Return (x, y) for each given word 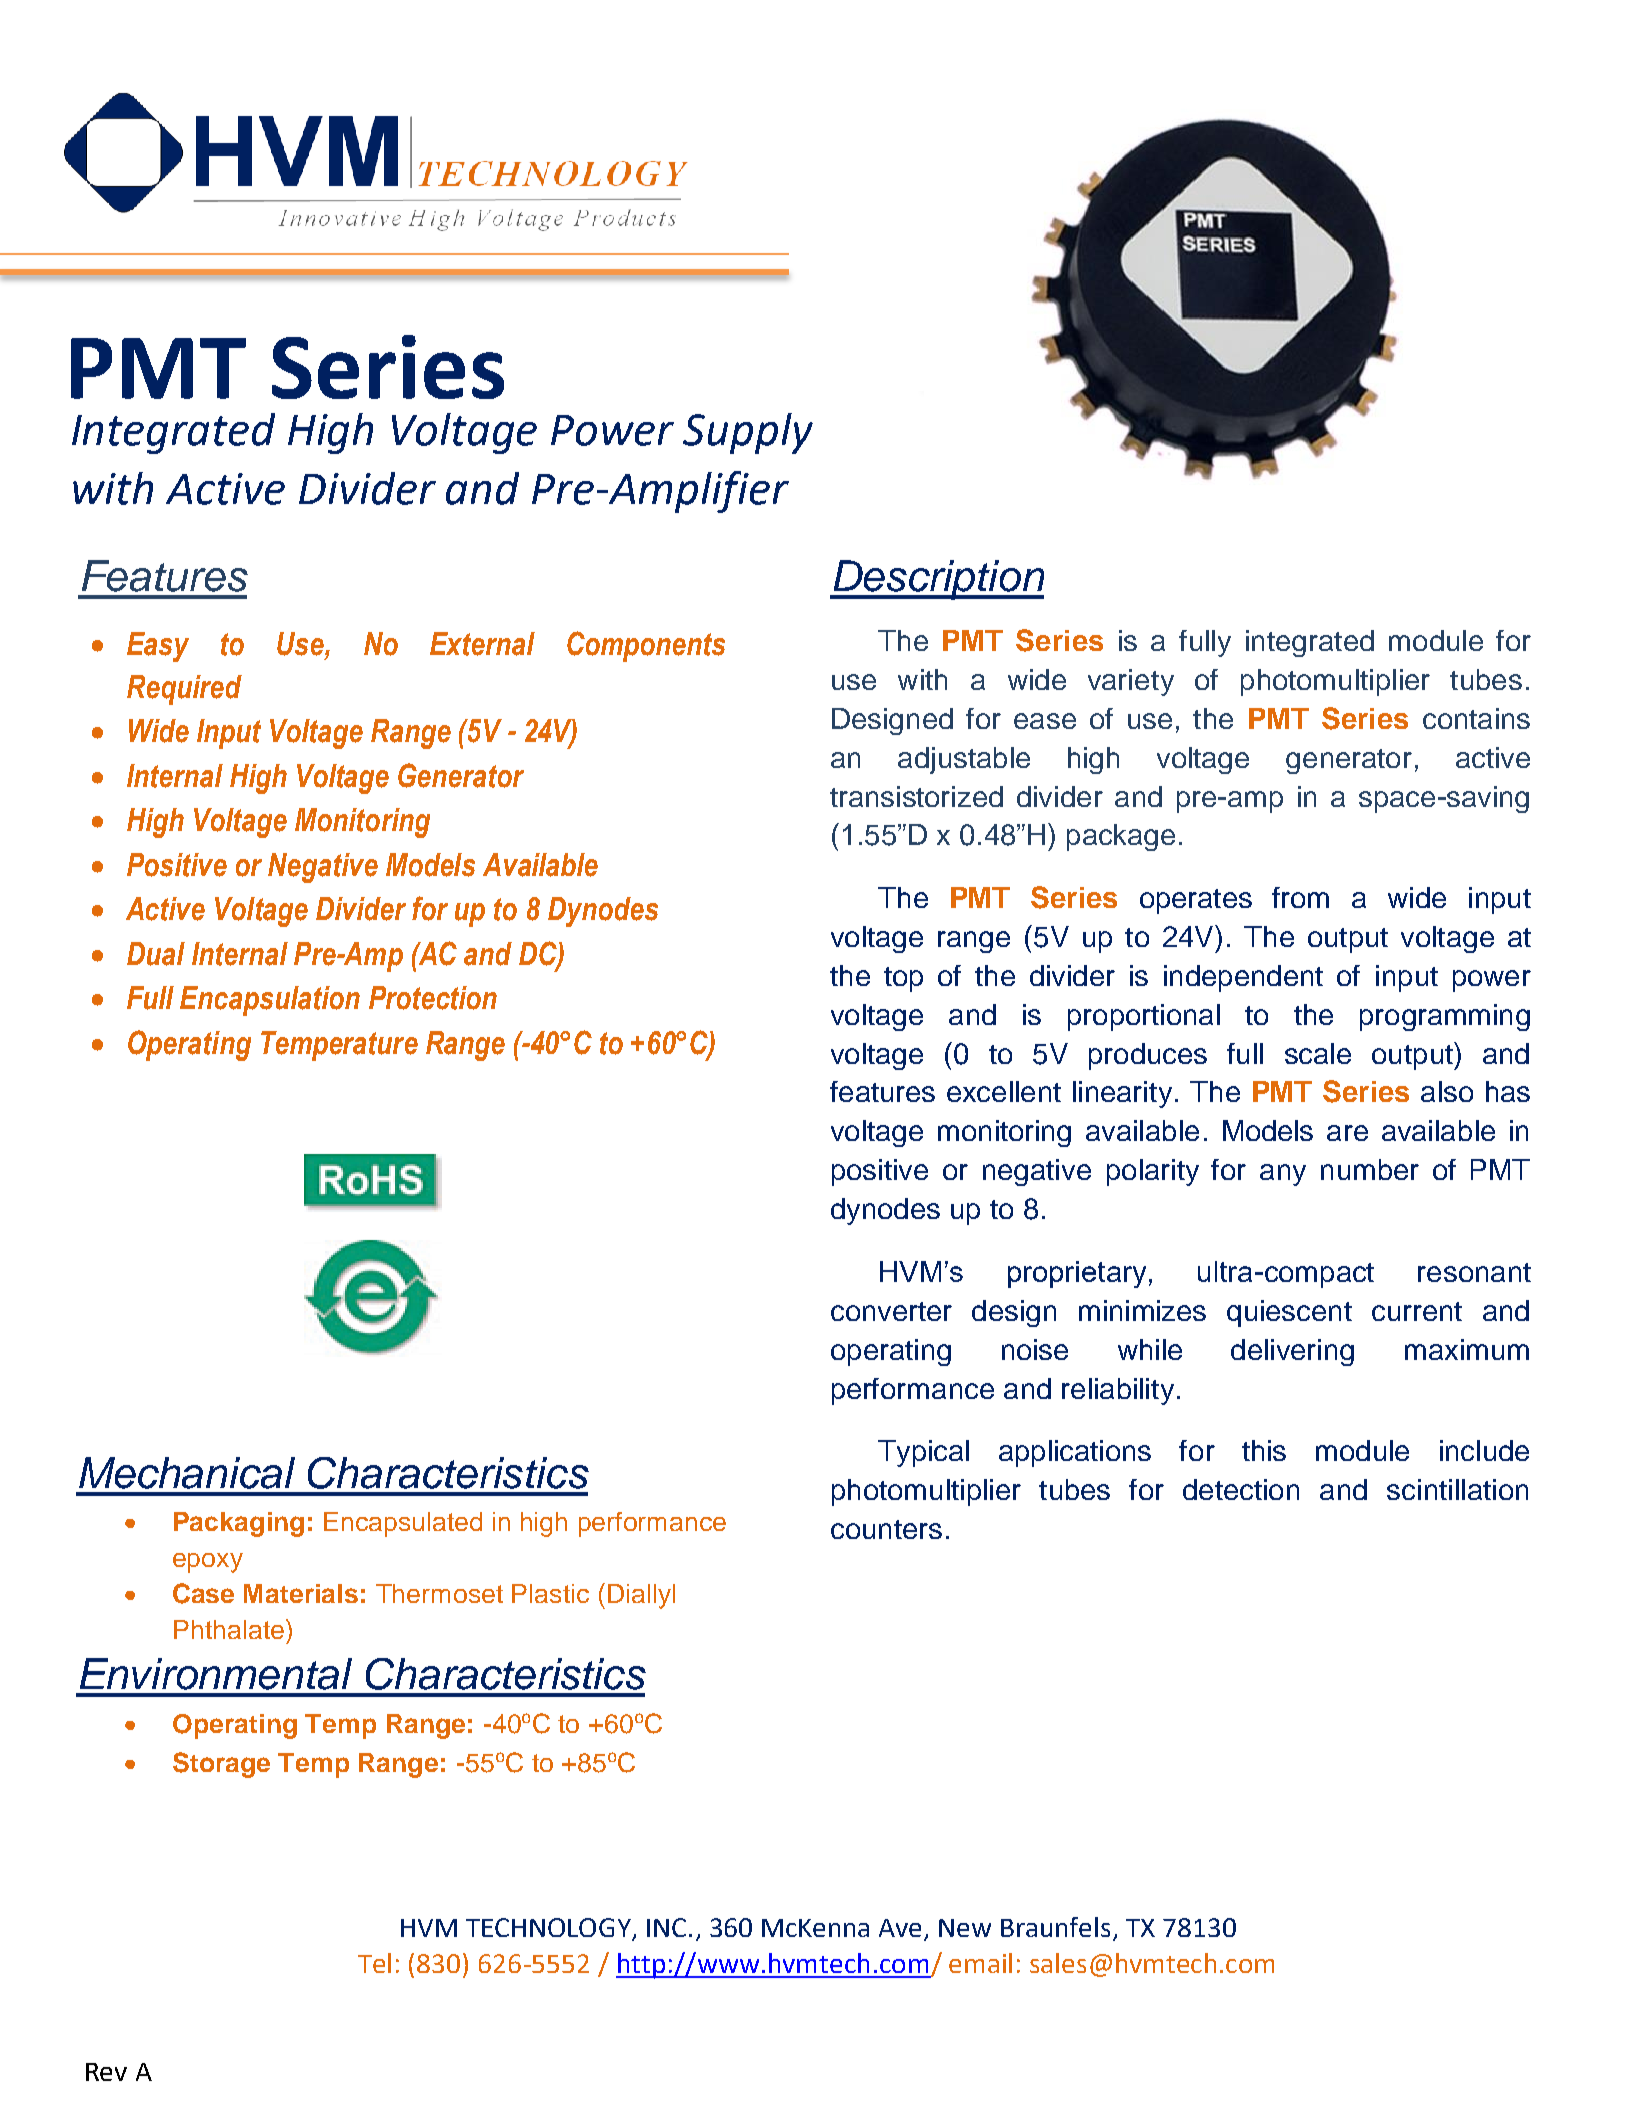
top (903, 979)
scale (1318, 1053)
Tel (374, 1963)
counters (886, 1529)
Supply (748, 433)
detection (1241, 1489)
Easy (158, 647)
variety (1131, 682)
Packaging (239, 1524)
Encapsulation (270, 1001)
